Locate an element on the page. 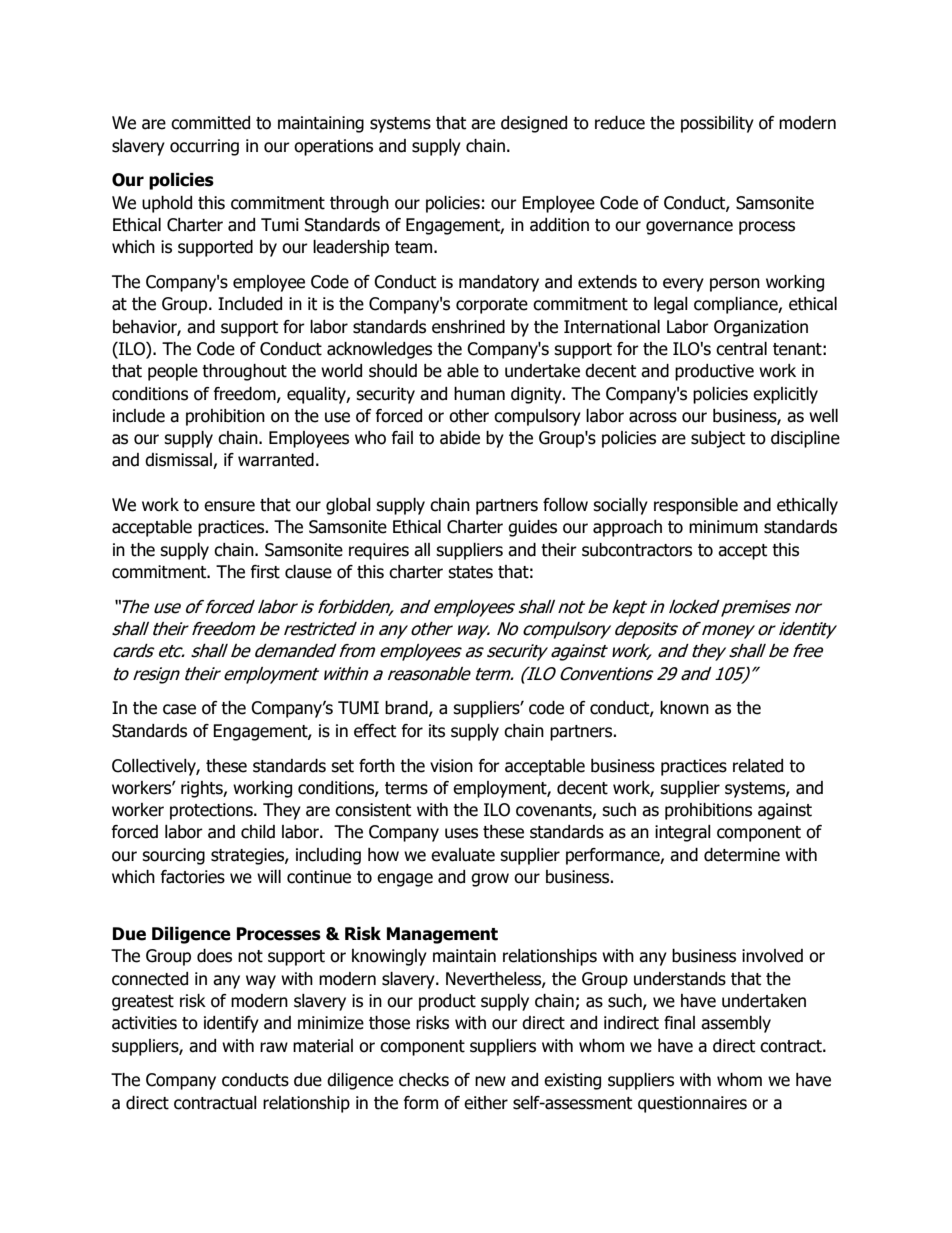  dismissal is located at coordinates (179, 461).
